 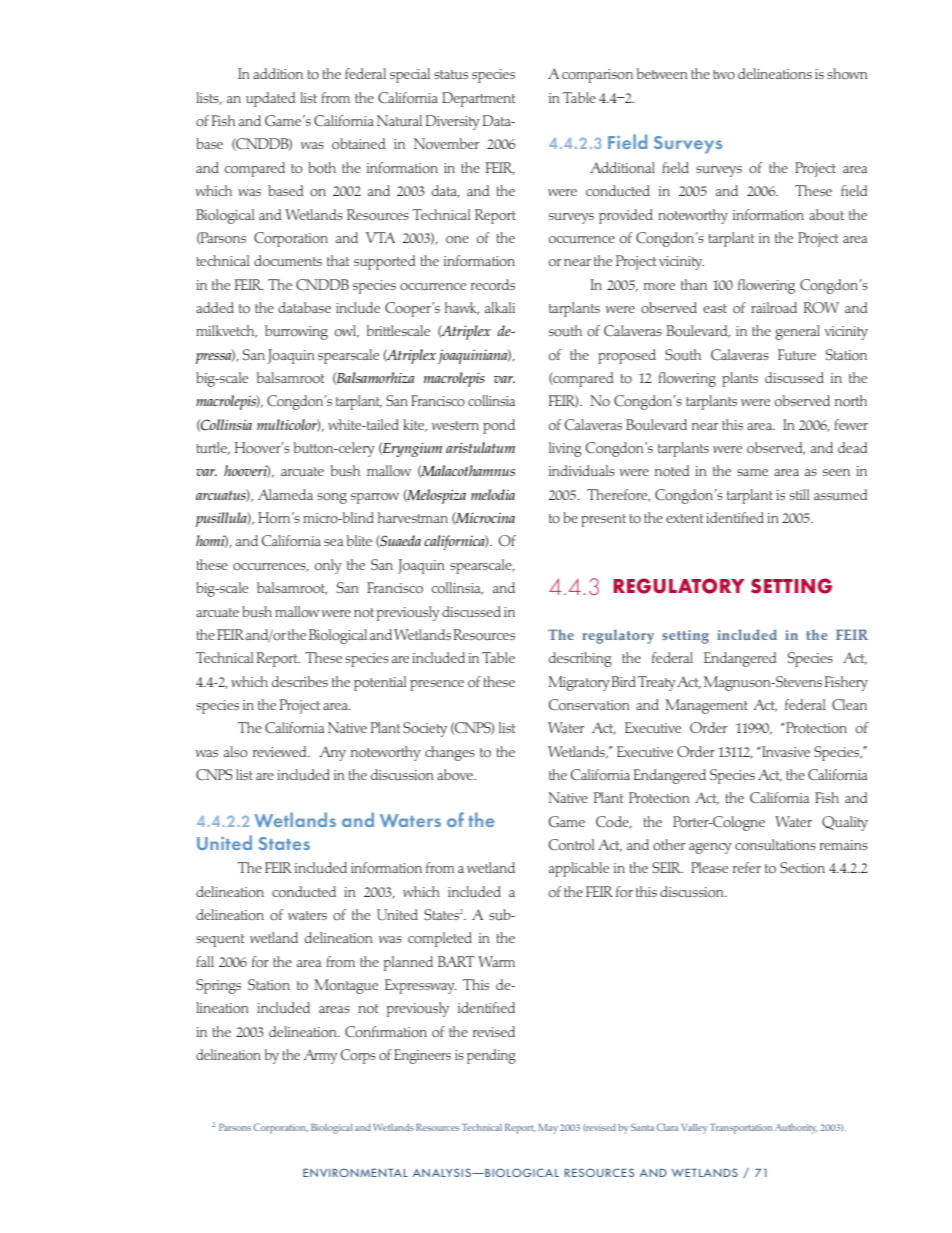 I want to click on Army, so click(x=320, y=1056).
